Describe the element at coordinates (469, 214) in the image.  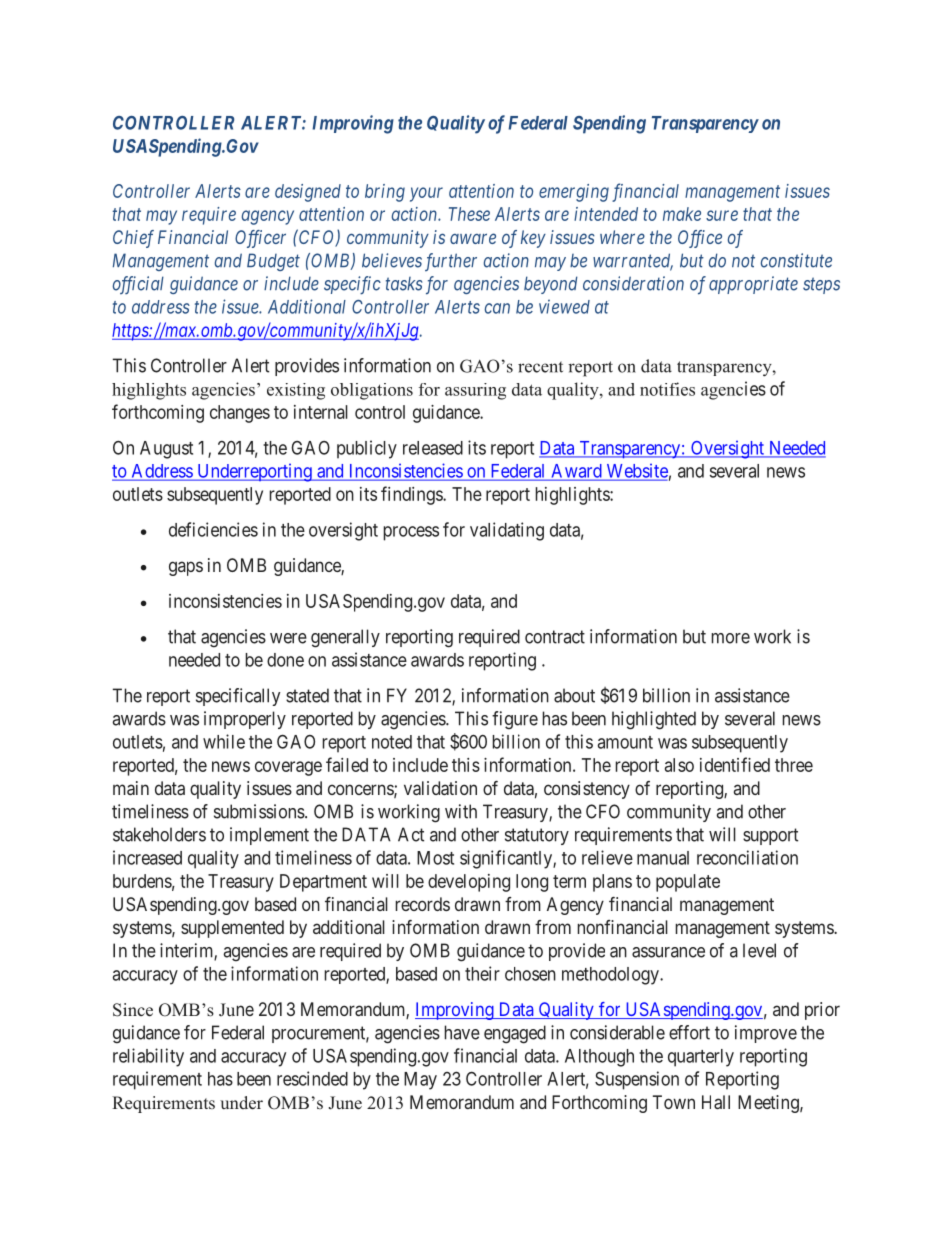
I see `These` at that location.
